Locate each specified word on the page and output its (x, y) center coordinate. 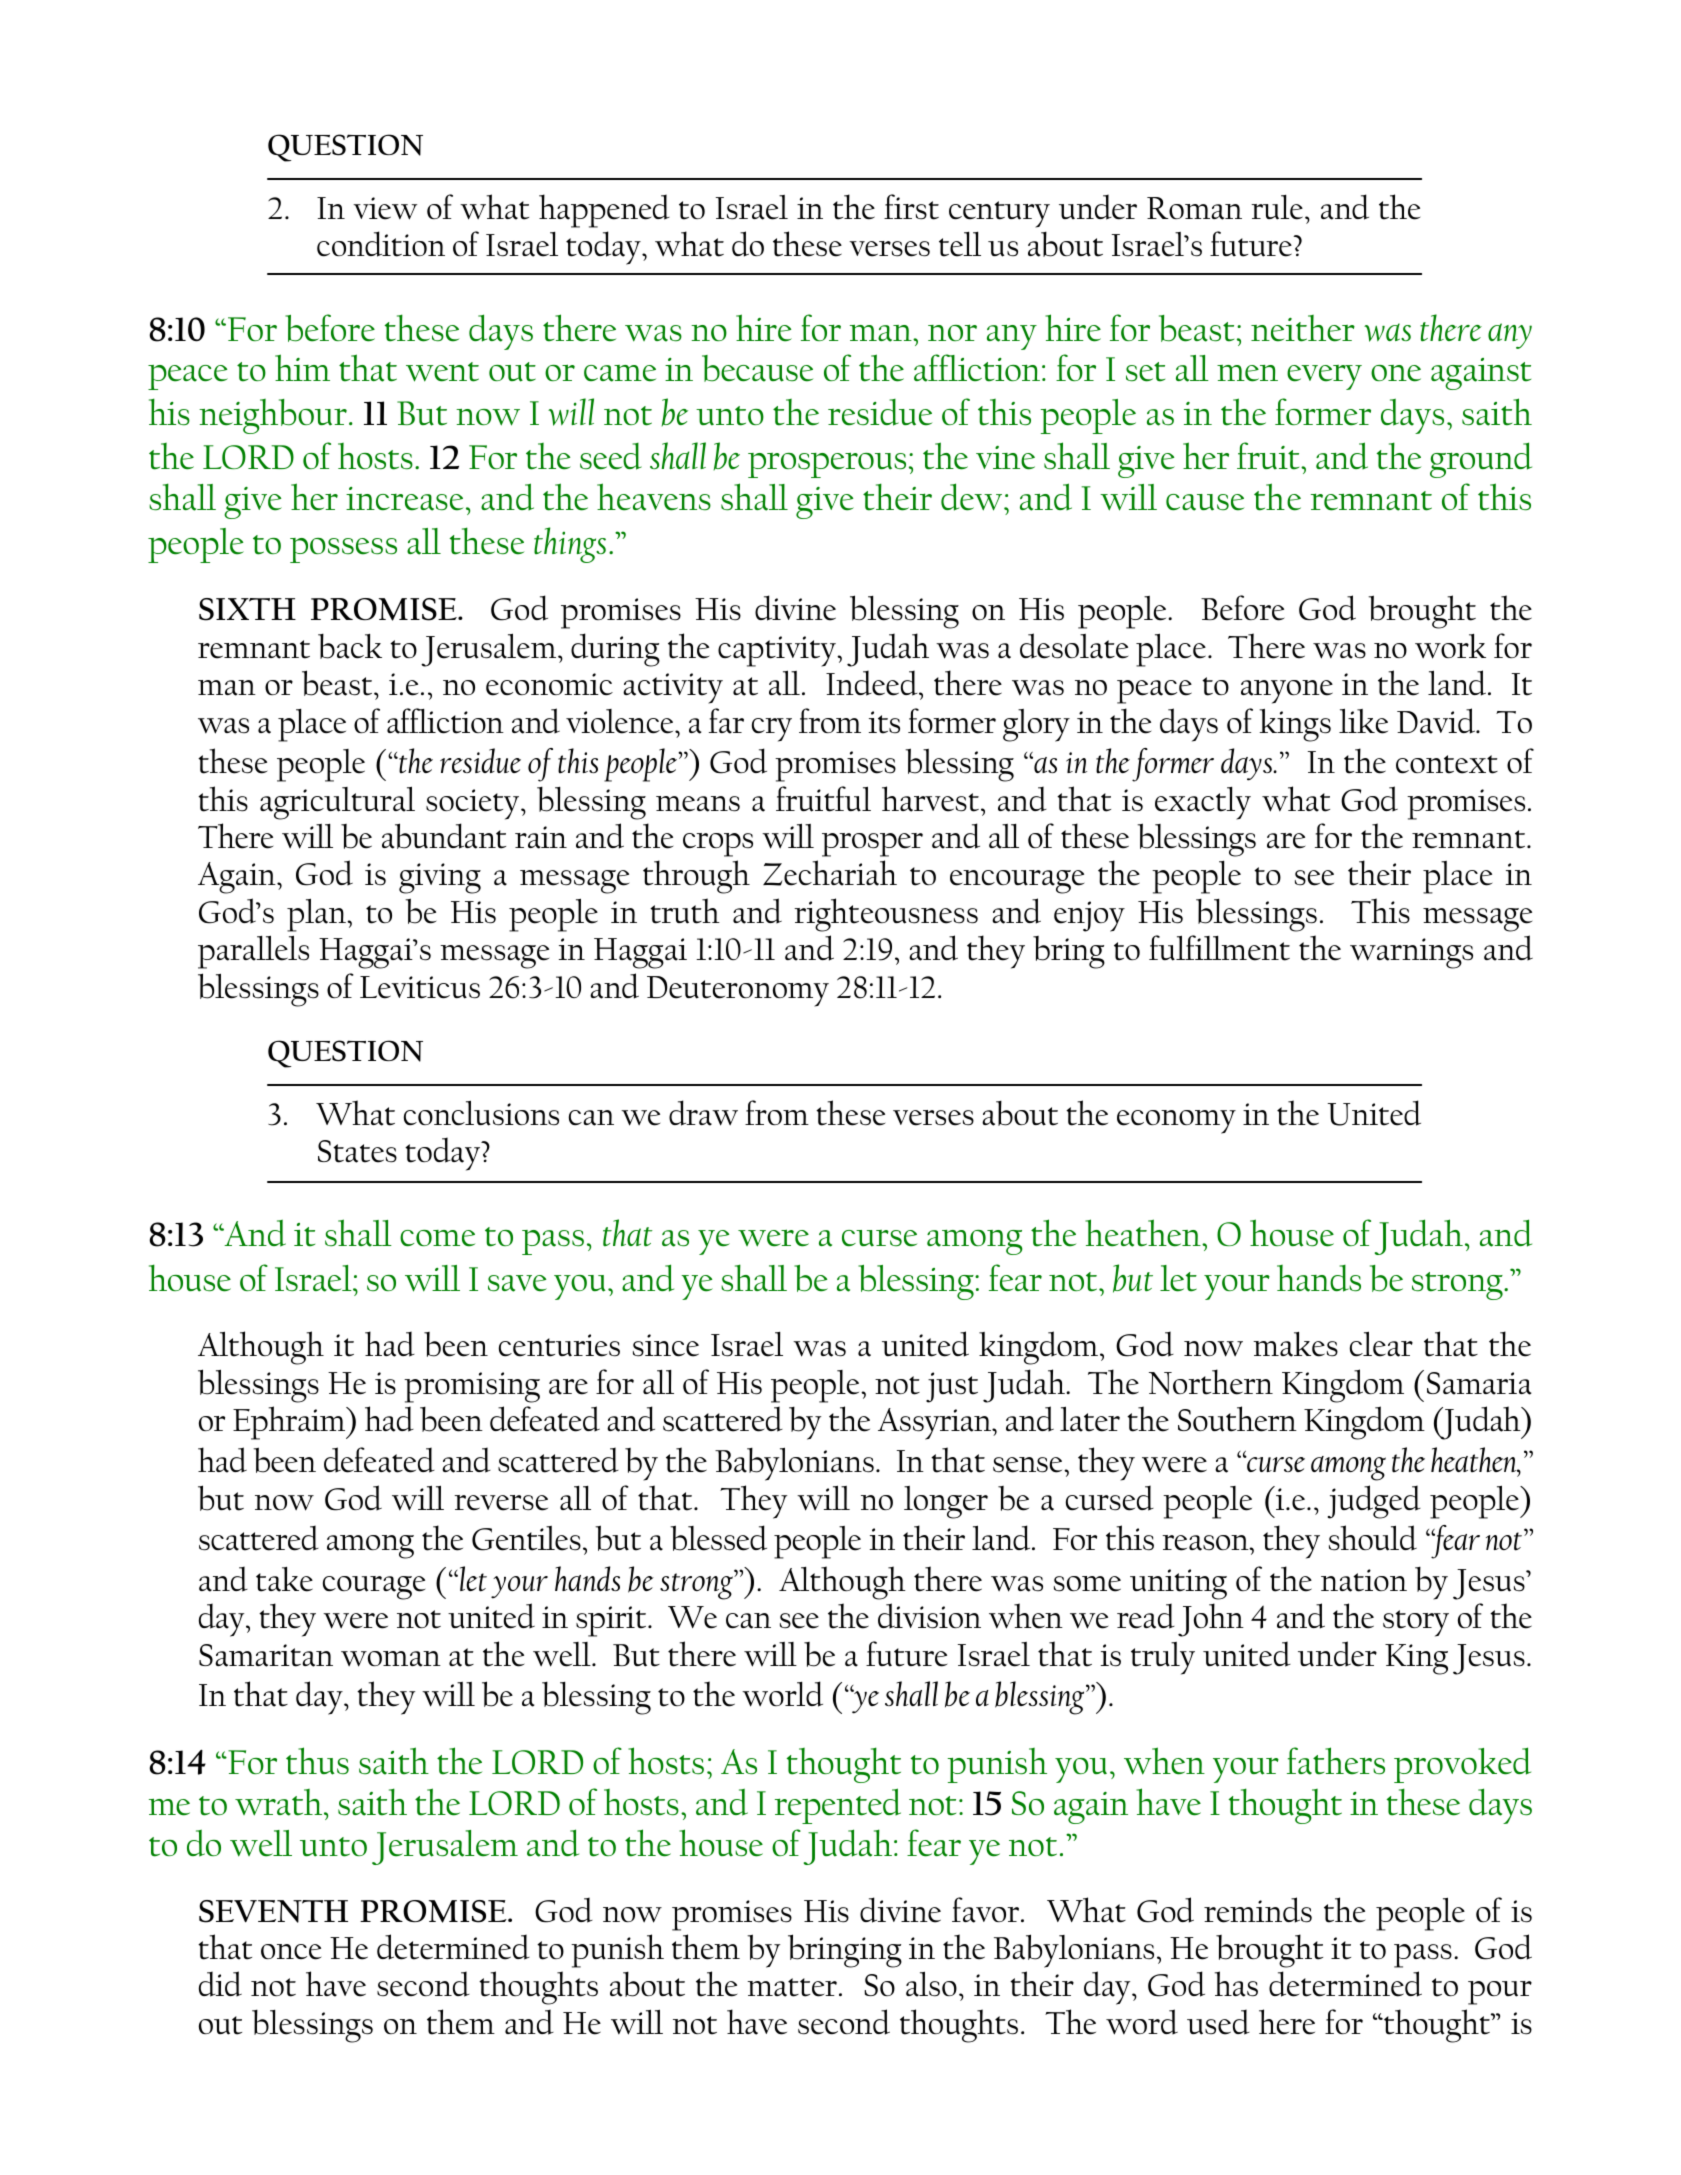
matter (792, 1987)
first (911, 207)
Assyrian (936, 1424)
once (291, 1952)
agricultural (337, 803)
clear (1381, 1344)
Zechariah (830, 873)
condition (381, 244)
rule (1278, 207)
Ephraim (290, 1423)
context (1447, 764)
